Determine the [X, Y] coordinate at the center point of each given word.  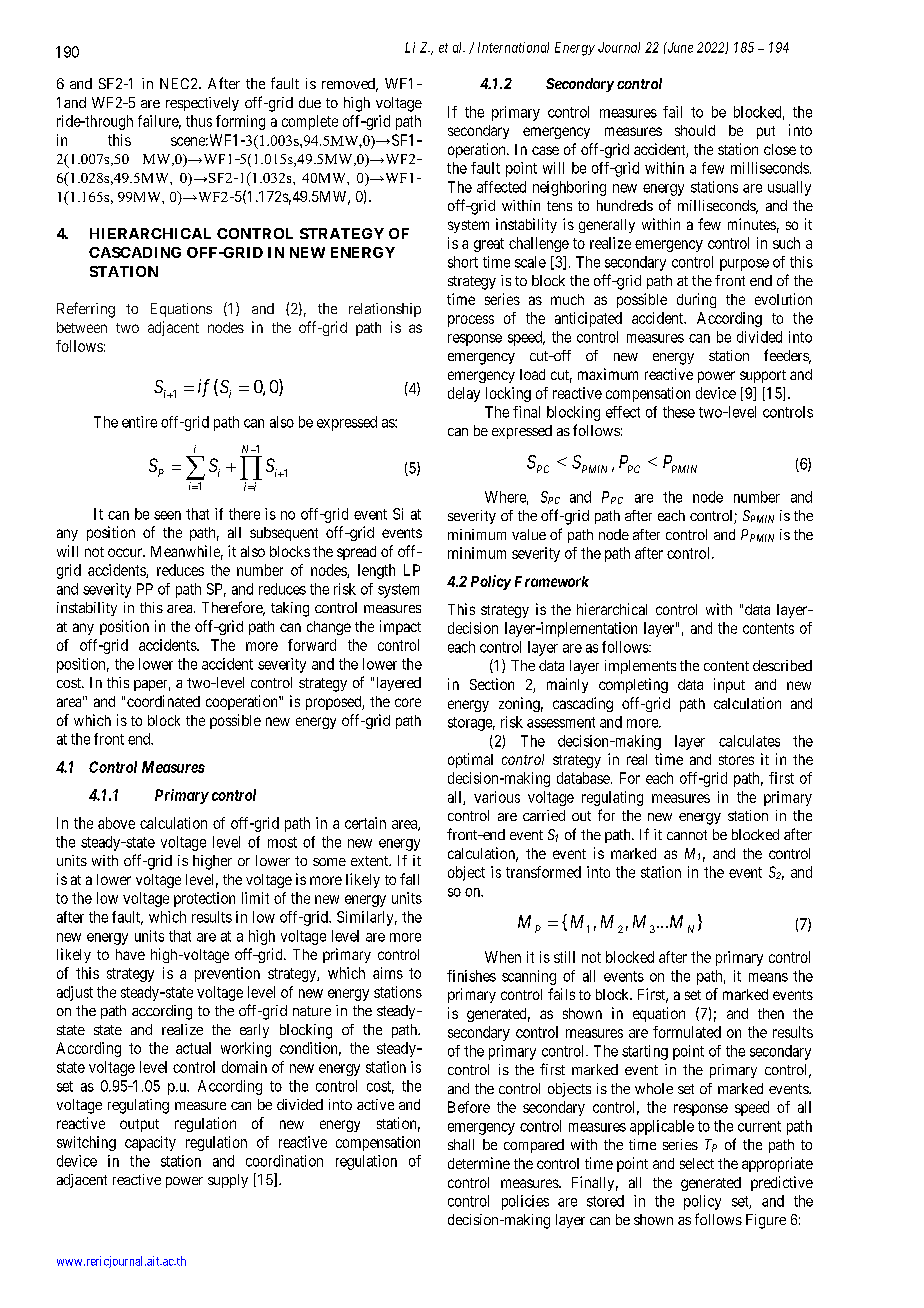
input [729, 685]
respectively [202, 104]
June [679, 47]
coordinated [163, 701]
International [513, 47]
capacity [150, 1143]
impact [400, 627]
